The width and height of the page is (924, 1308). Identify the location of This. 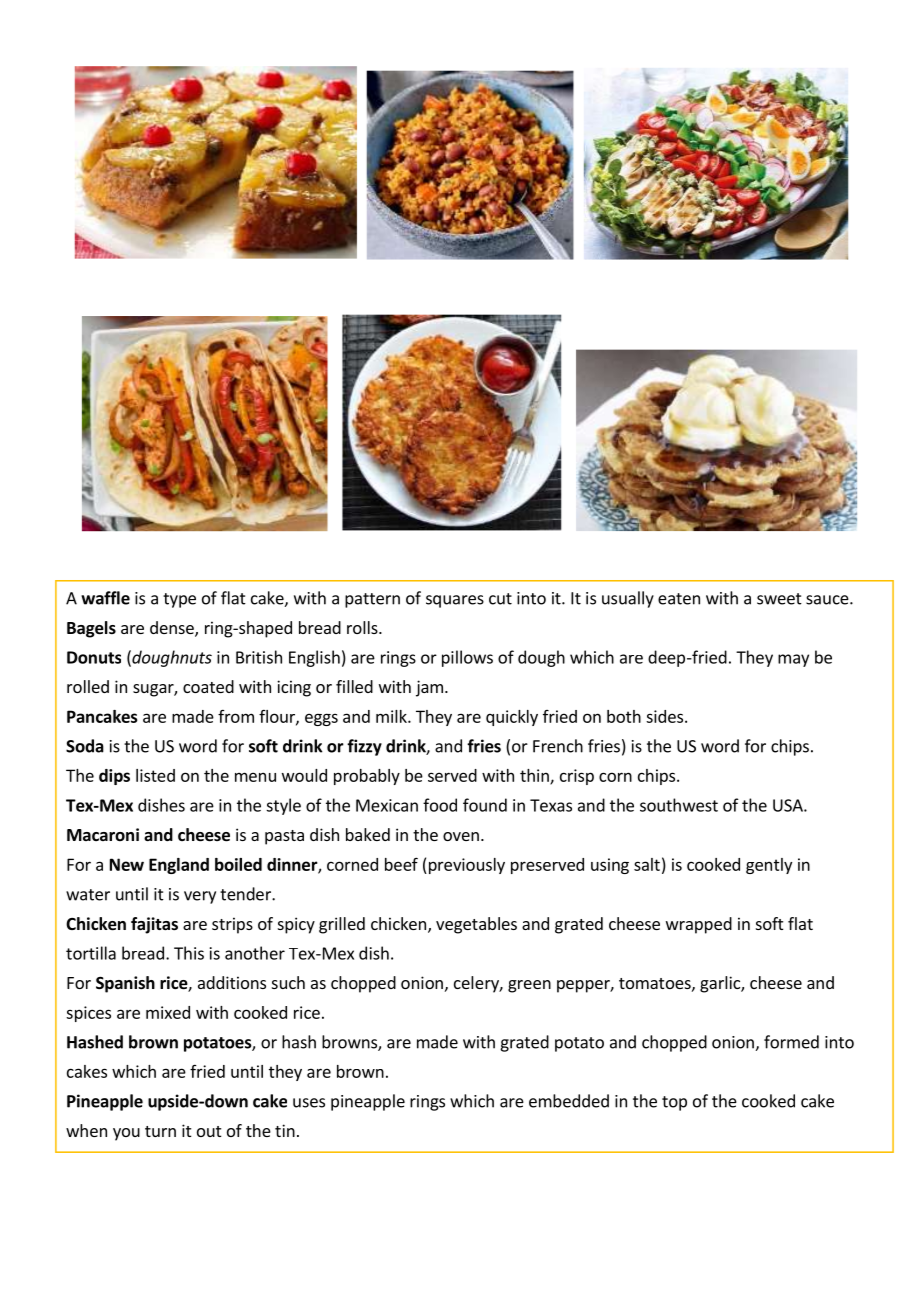
(189, 953).
